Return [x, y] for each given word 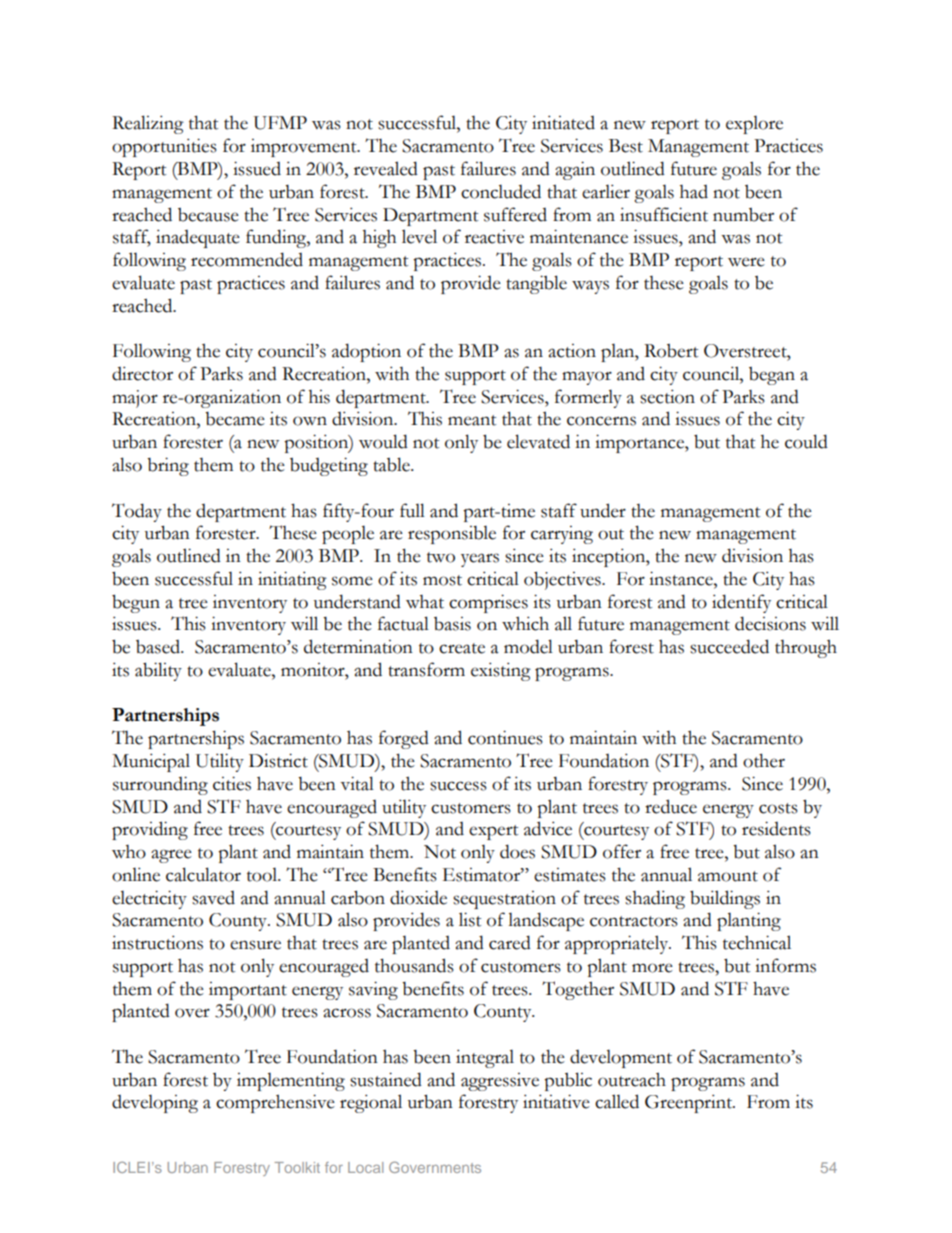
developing [155, 1104]
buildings [725, 899]
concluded [501, 191]
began [772, 376]
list [470, 919]
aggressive [500, 1082]
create [462, 648]
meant [472, 420]
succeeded [729, 646]
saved [213, 898]
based [159, 647]
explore [754, 125]
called [617, 1101]
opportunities [164, 147]
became [235, 419]
